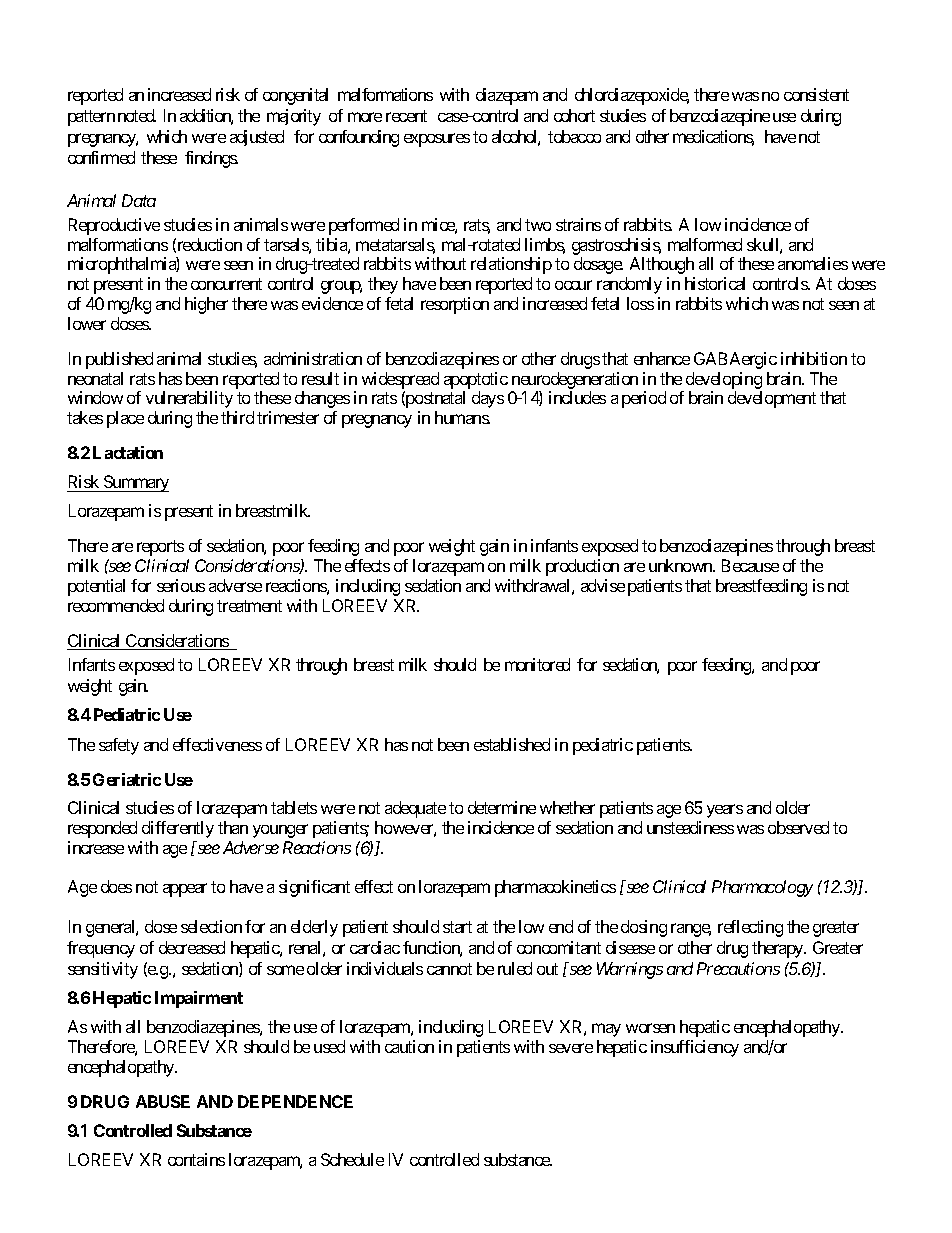  What do you see at coordinates (762, 888) in the screenshot?
I see `Pharmacology` at bounding box center [762, 888].
